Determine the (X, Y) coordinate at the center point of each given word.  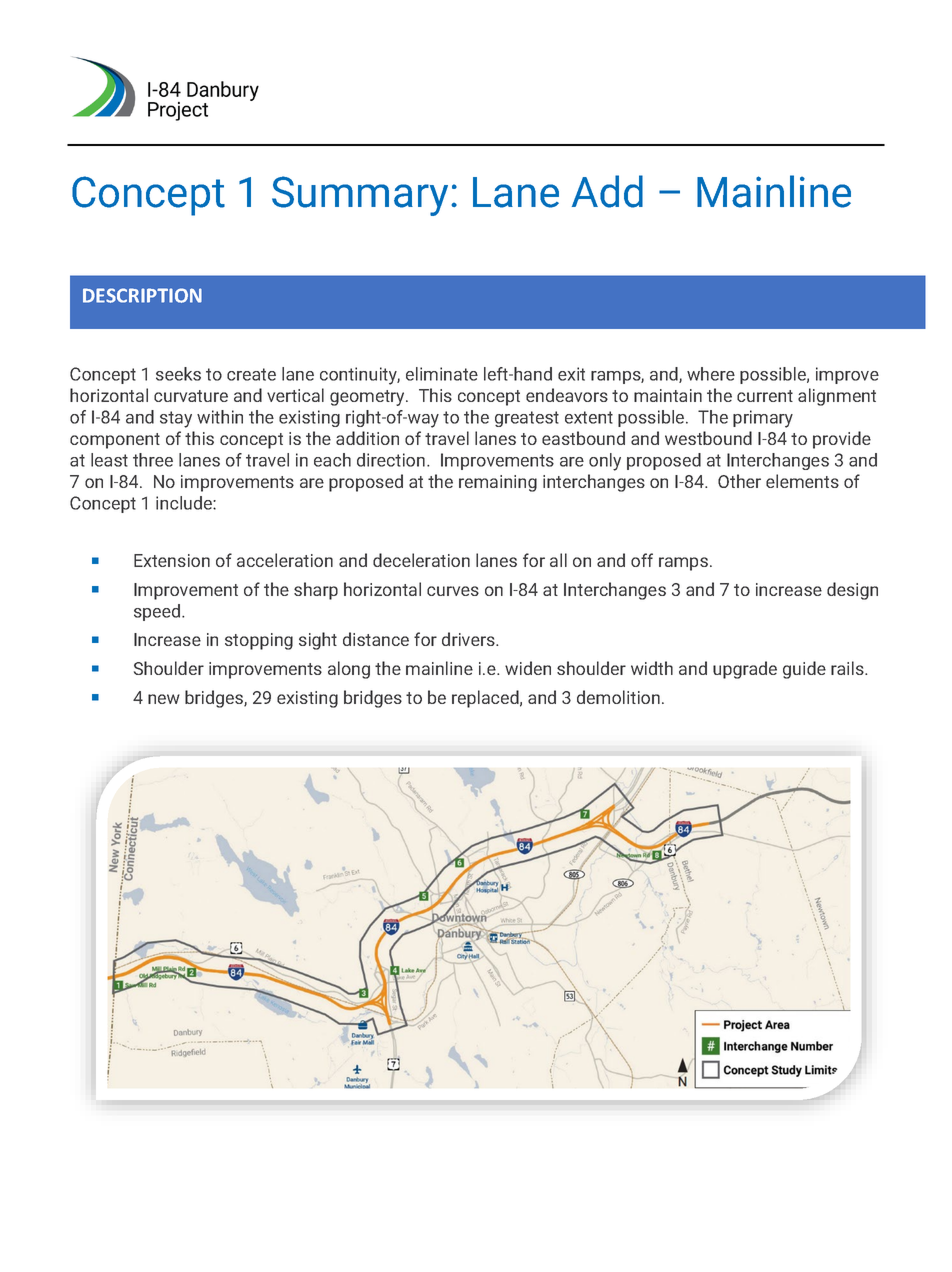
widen (528, 668)
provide (842, 440)
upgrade (745, 670)
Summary (360, 196)
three (153, 460)
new (164, 699)
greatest (527, 419)
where (711, 374)
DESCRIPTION (142, 295)
